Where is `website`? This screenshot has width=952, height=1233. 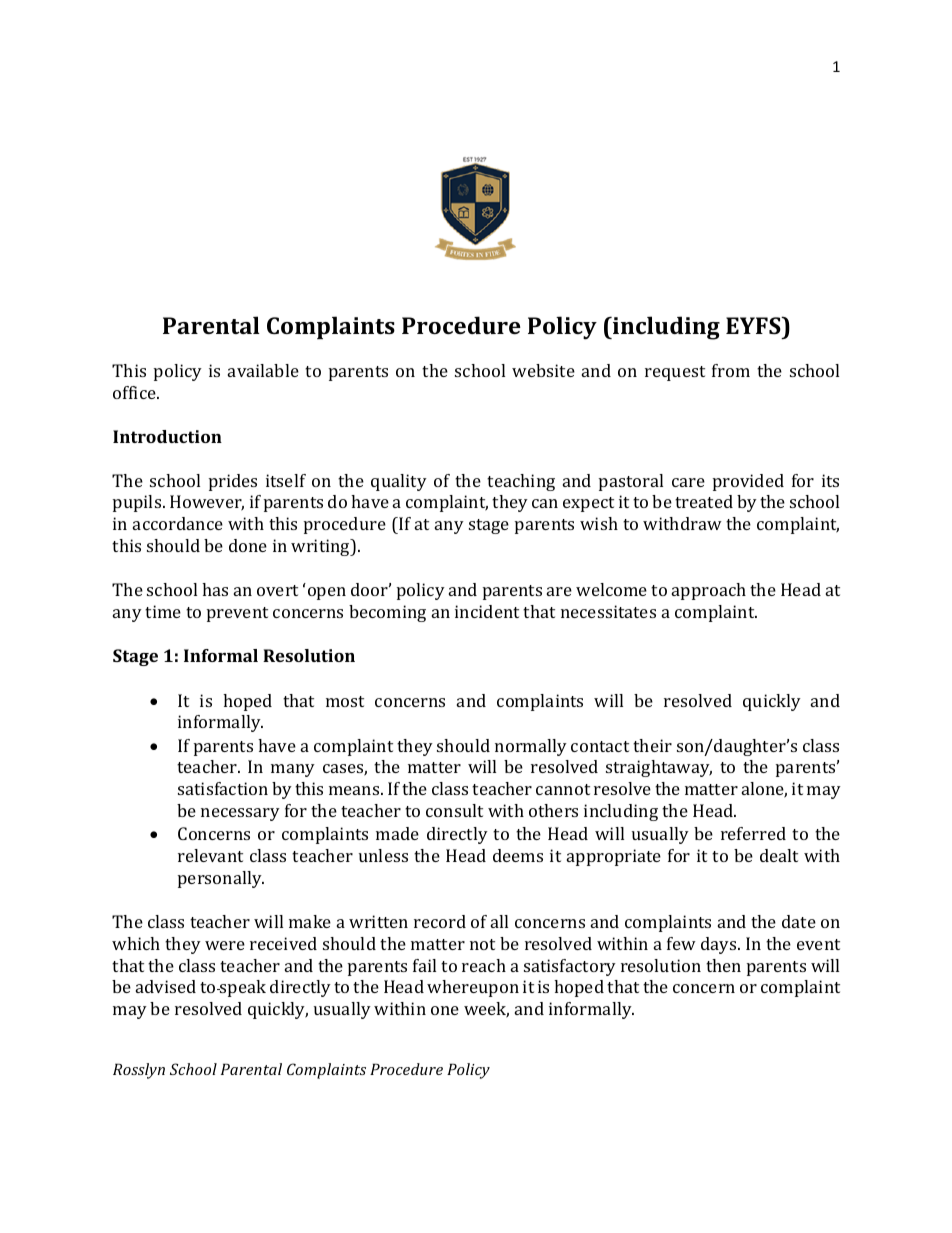 website is located at coordinates (543, 370).
